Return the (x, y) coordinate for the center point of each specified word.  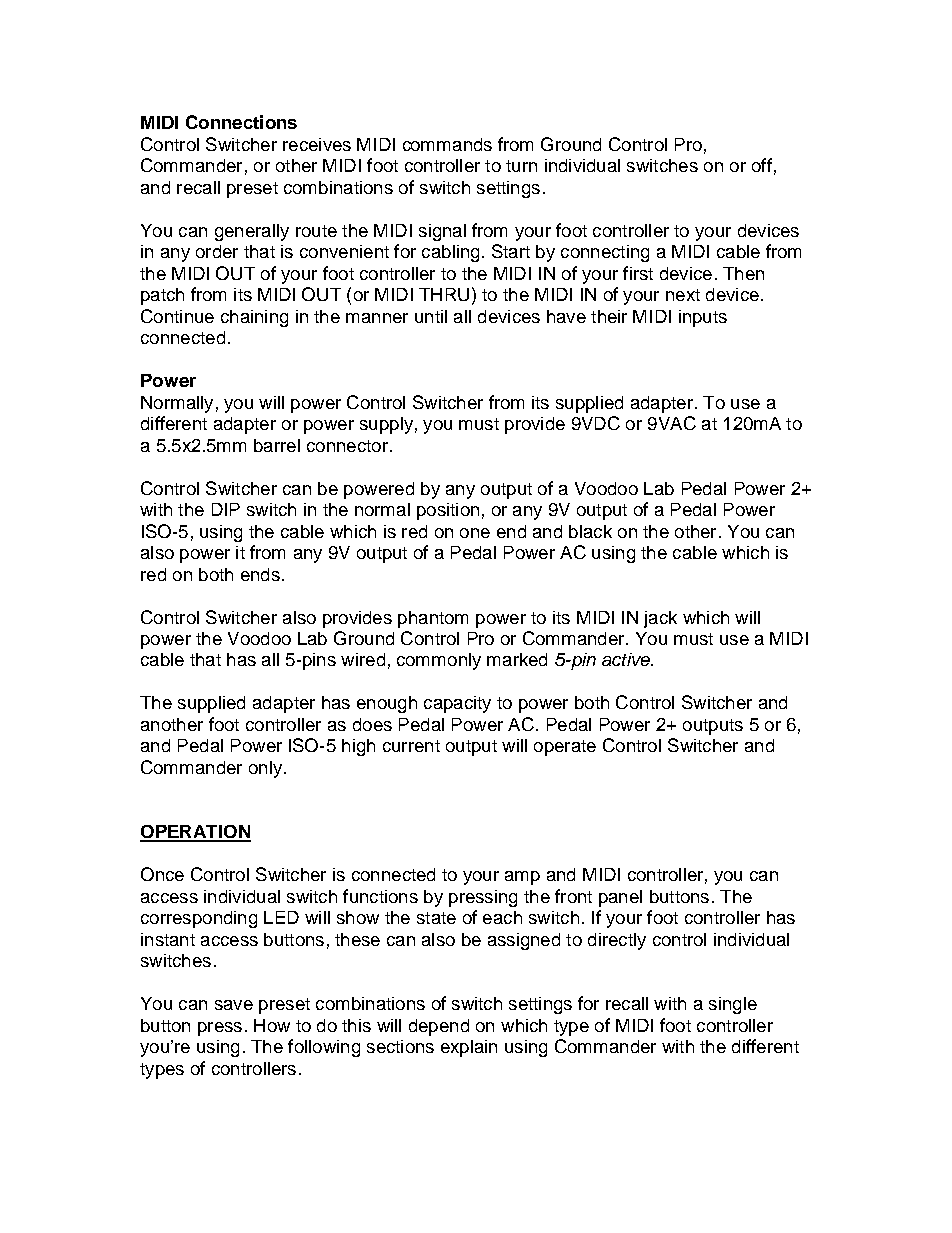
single (733, 1005)
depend (439, 1027)
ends (260, 574)
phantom (433, 619)
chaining (254, 318)
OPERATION (195, 833)
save (234, 1005)
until (431, 316)
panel (620, 898)
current (411, 746)
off (762, 165)
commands (447, 144)
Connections (241, 122)
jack (660, 619)
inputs (703, 318)
